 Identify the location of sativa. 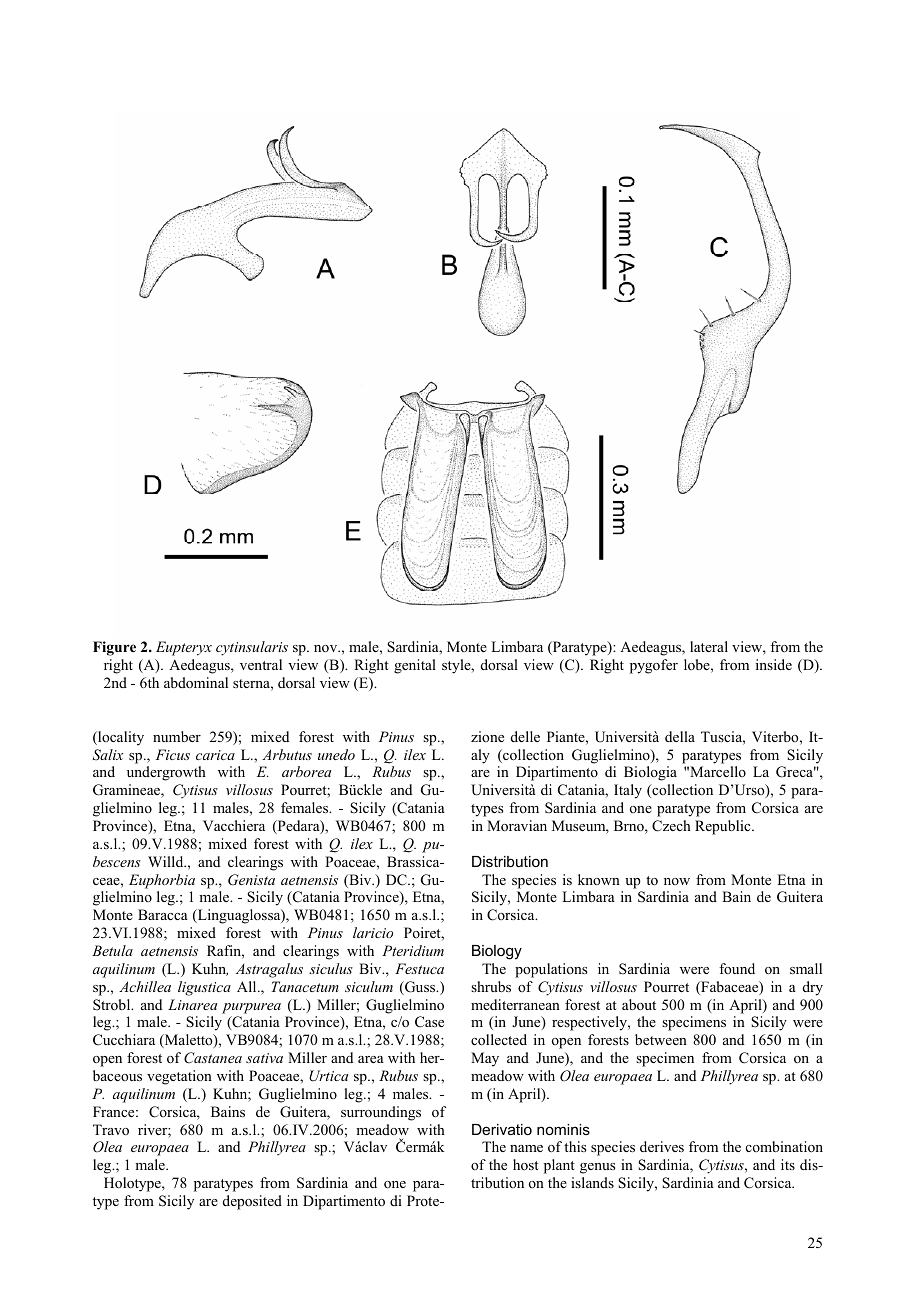
(264, 1058).
